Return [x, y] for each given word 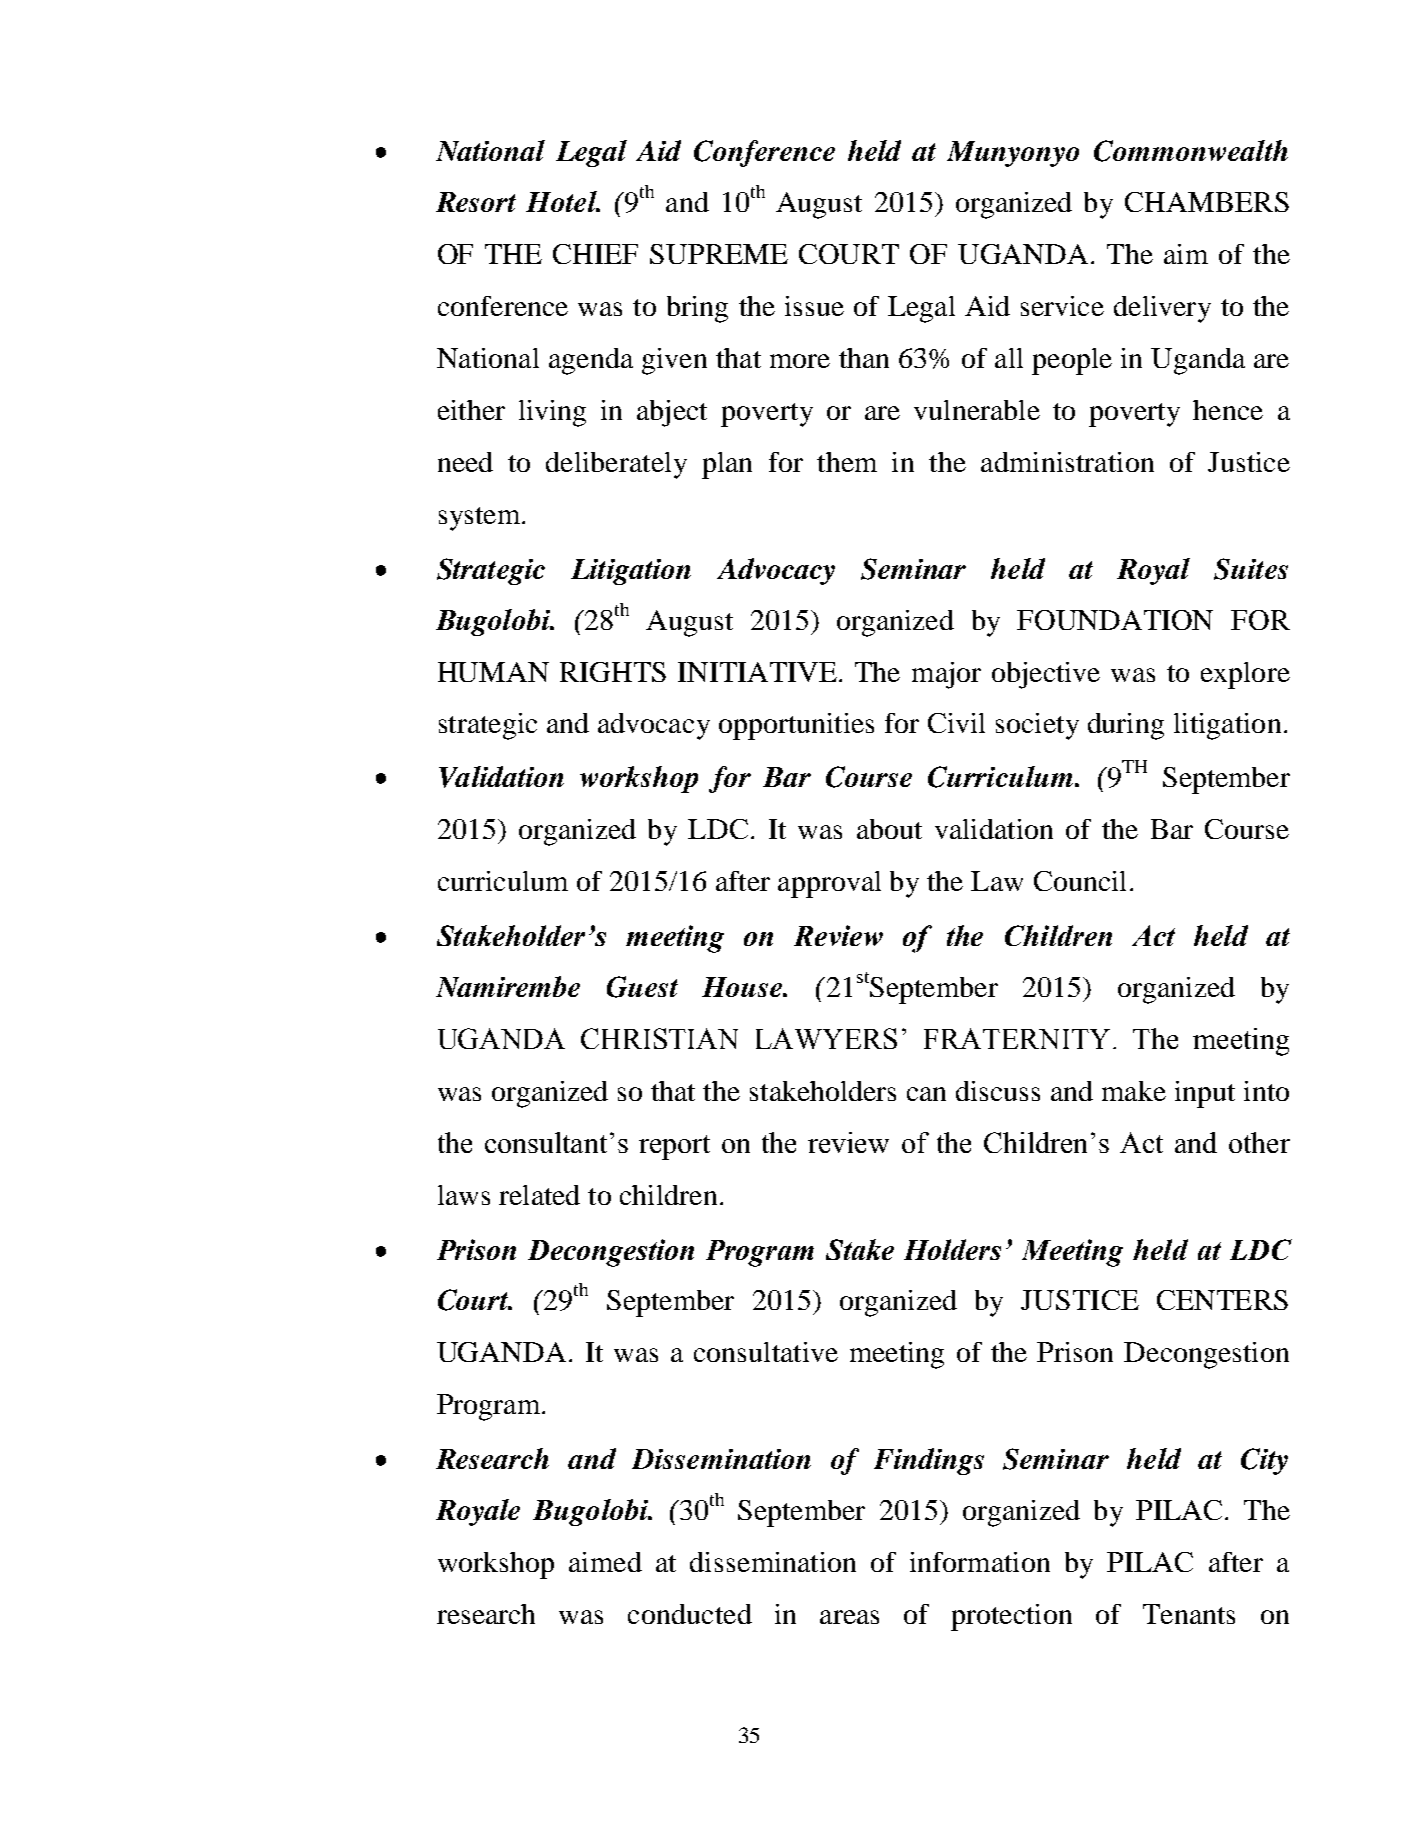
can [926, 1094]
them [847, 462]
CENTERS [1222, 1300]
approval [829, 884]
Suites [1251, 569]
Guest [642, 987]
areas [849, 1617]
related [539, 1195]
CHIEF [595, 254]
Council [1080, 881]
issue [814, 306]
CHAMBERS [1207, 202]
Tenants [1189, 1614]
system [481, 519]
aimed [605, 1562]
